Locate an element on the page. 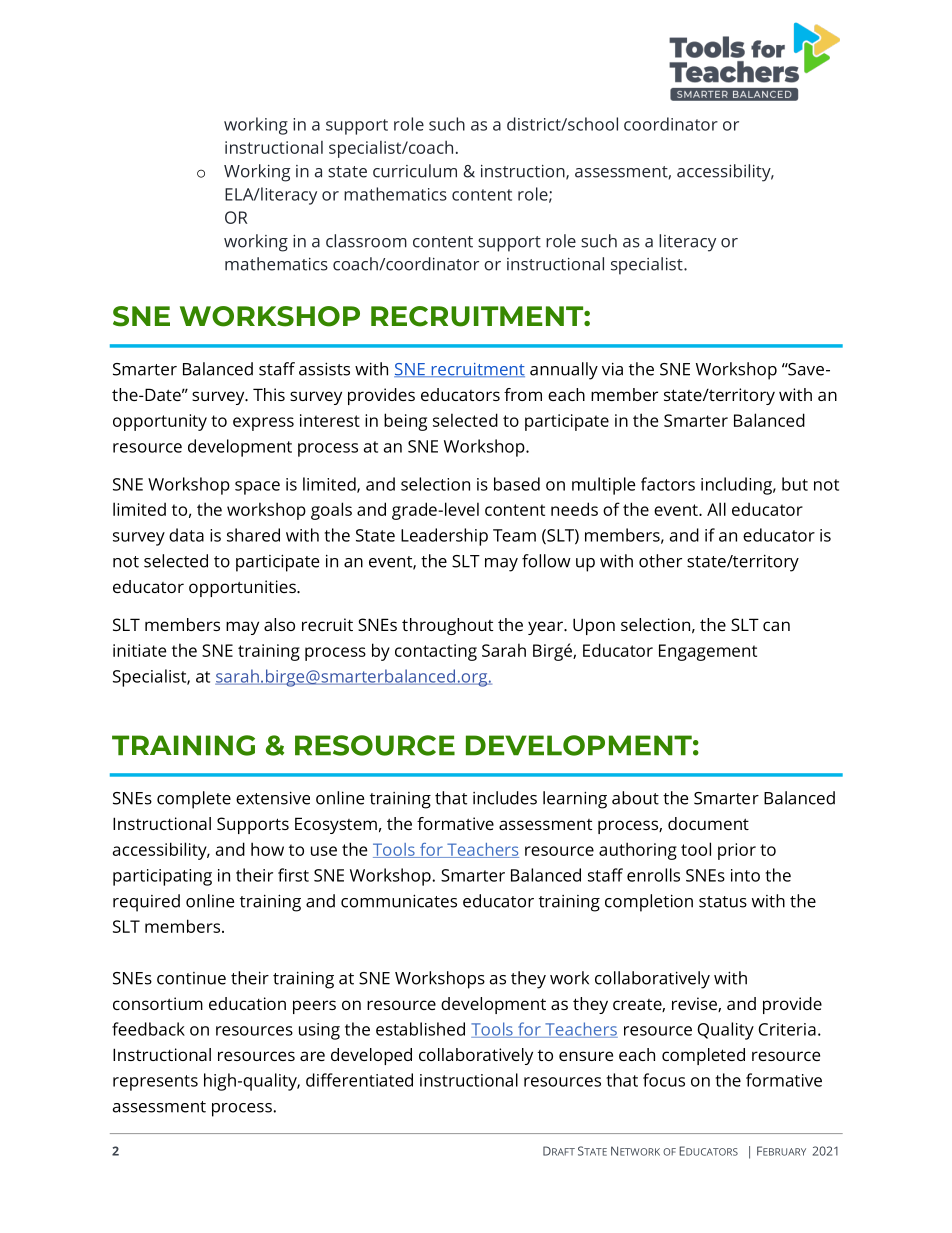  how is located at coordinates (267, 849).
